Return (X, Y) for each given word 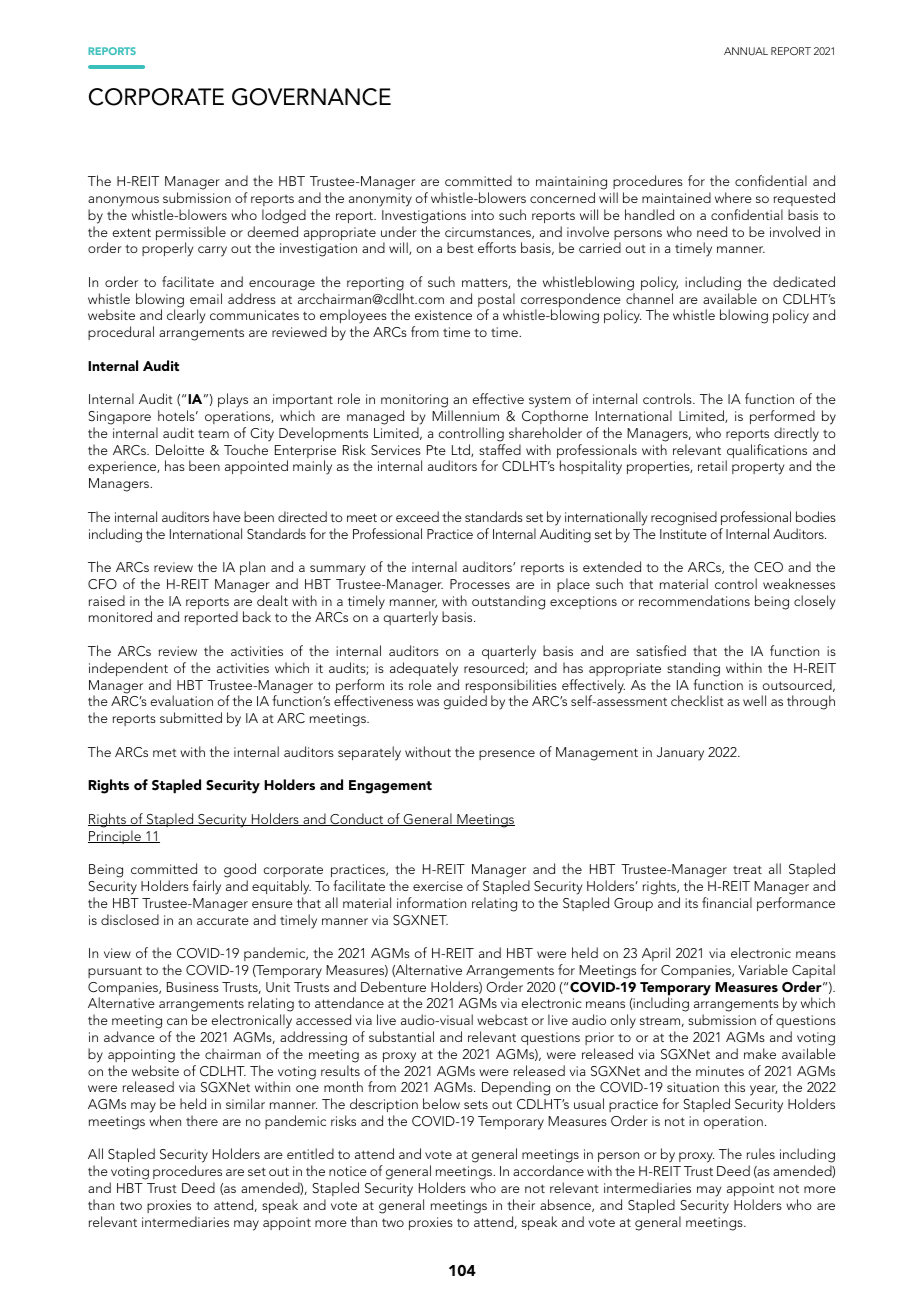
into (482, 215)
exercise (438, 886)
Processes (480, 584)
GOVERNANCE (311, 97)
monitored (120, 616)
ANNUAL (746, 51)
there (202, 1120)
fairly (206, 887)
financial (727, 902)
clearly (186, 316)
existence (443, 315)
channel (649, 298)
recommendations (694, 600)
